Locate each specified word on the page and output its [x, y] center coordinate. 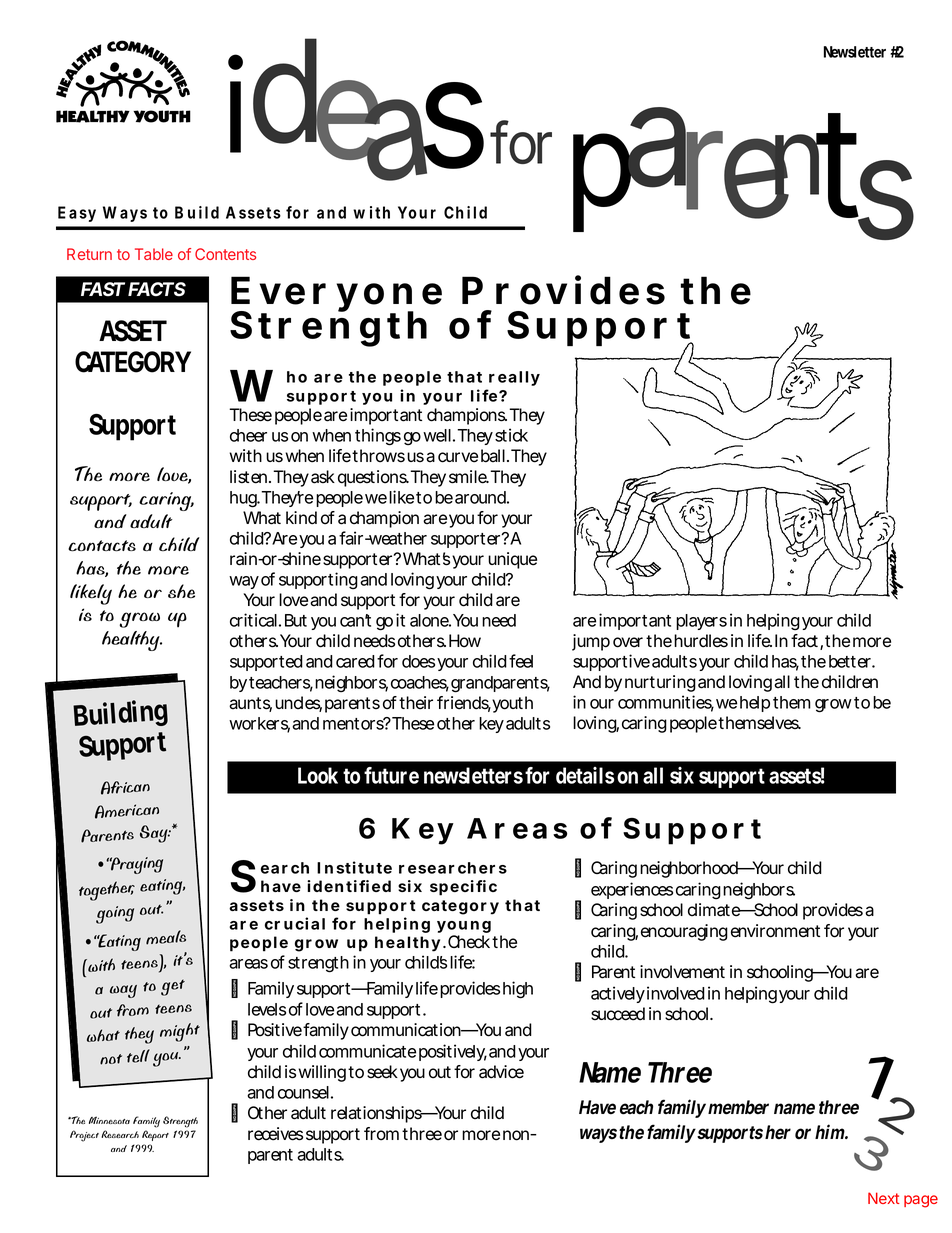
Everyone [336, 296]
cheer [248, 435]
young [464, 928]
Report [155, 1135]
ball [495, 456]
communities [666, 703]
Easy [77, 214]
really [514, 378]
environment [775, 931]
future [391, 775]
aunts [250, 704]
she [181, 591]
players [701, 622]
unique [512, 560]
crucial [295, 923]
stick [511, 435]
